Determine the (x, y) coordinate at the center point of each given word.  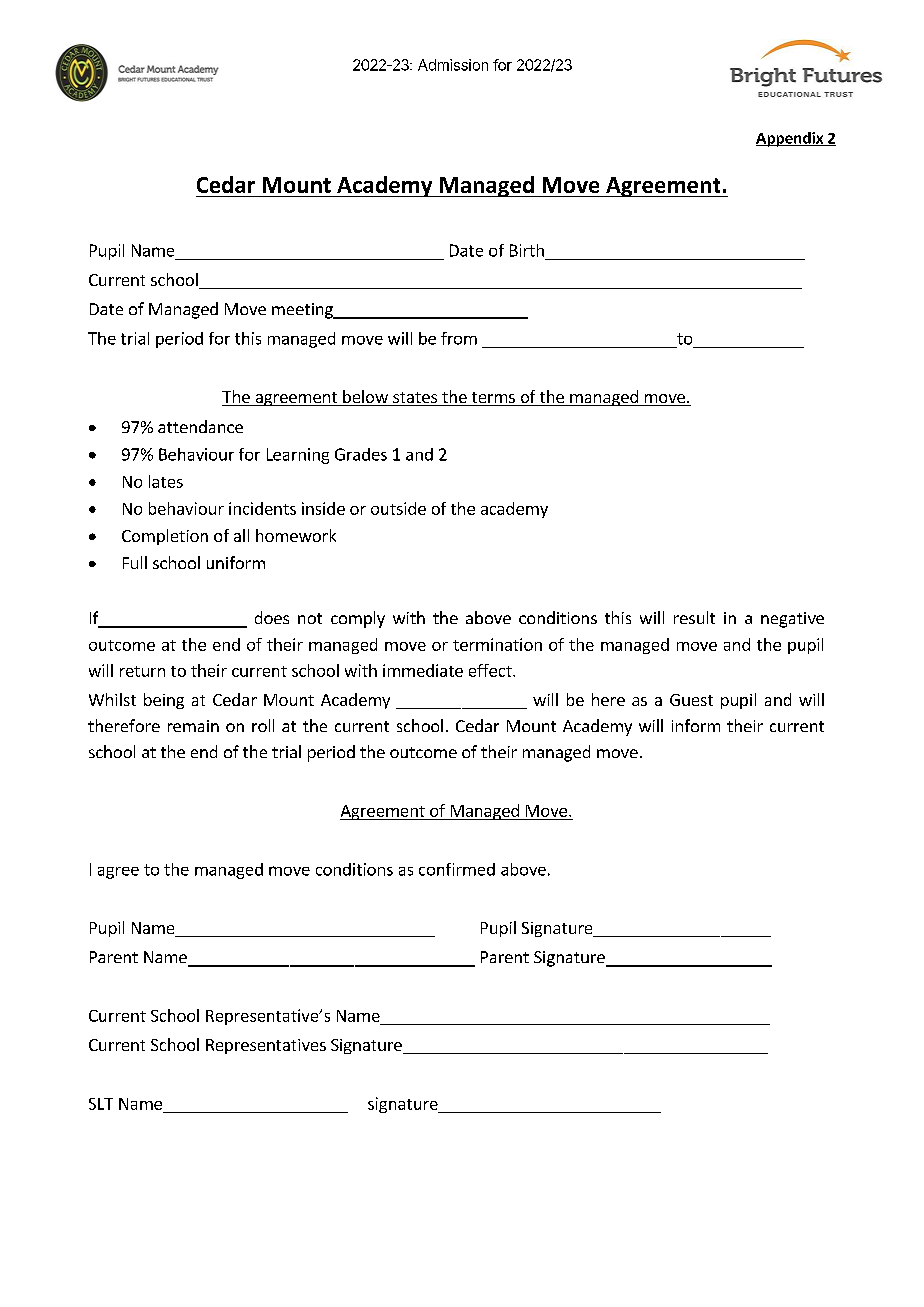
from (459, 338)
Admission (453, 65)
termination (497, 644)
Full (135, 562)
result (694, 617)
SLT (101, 1104)
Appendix (791, 139)
